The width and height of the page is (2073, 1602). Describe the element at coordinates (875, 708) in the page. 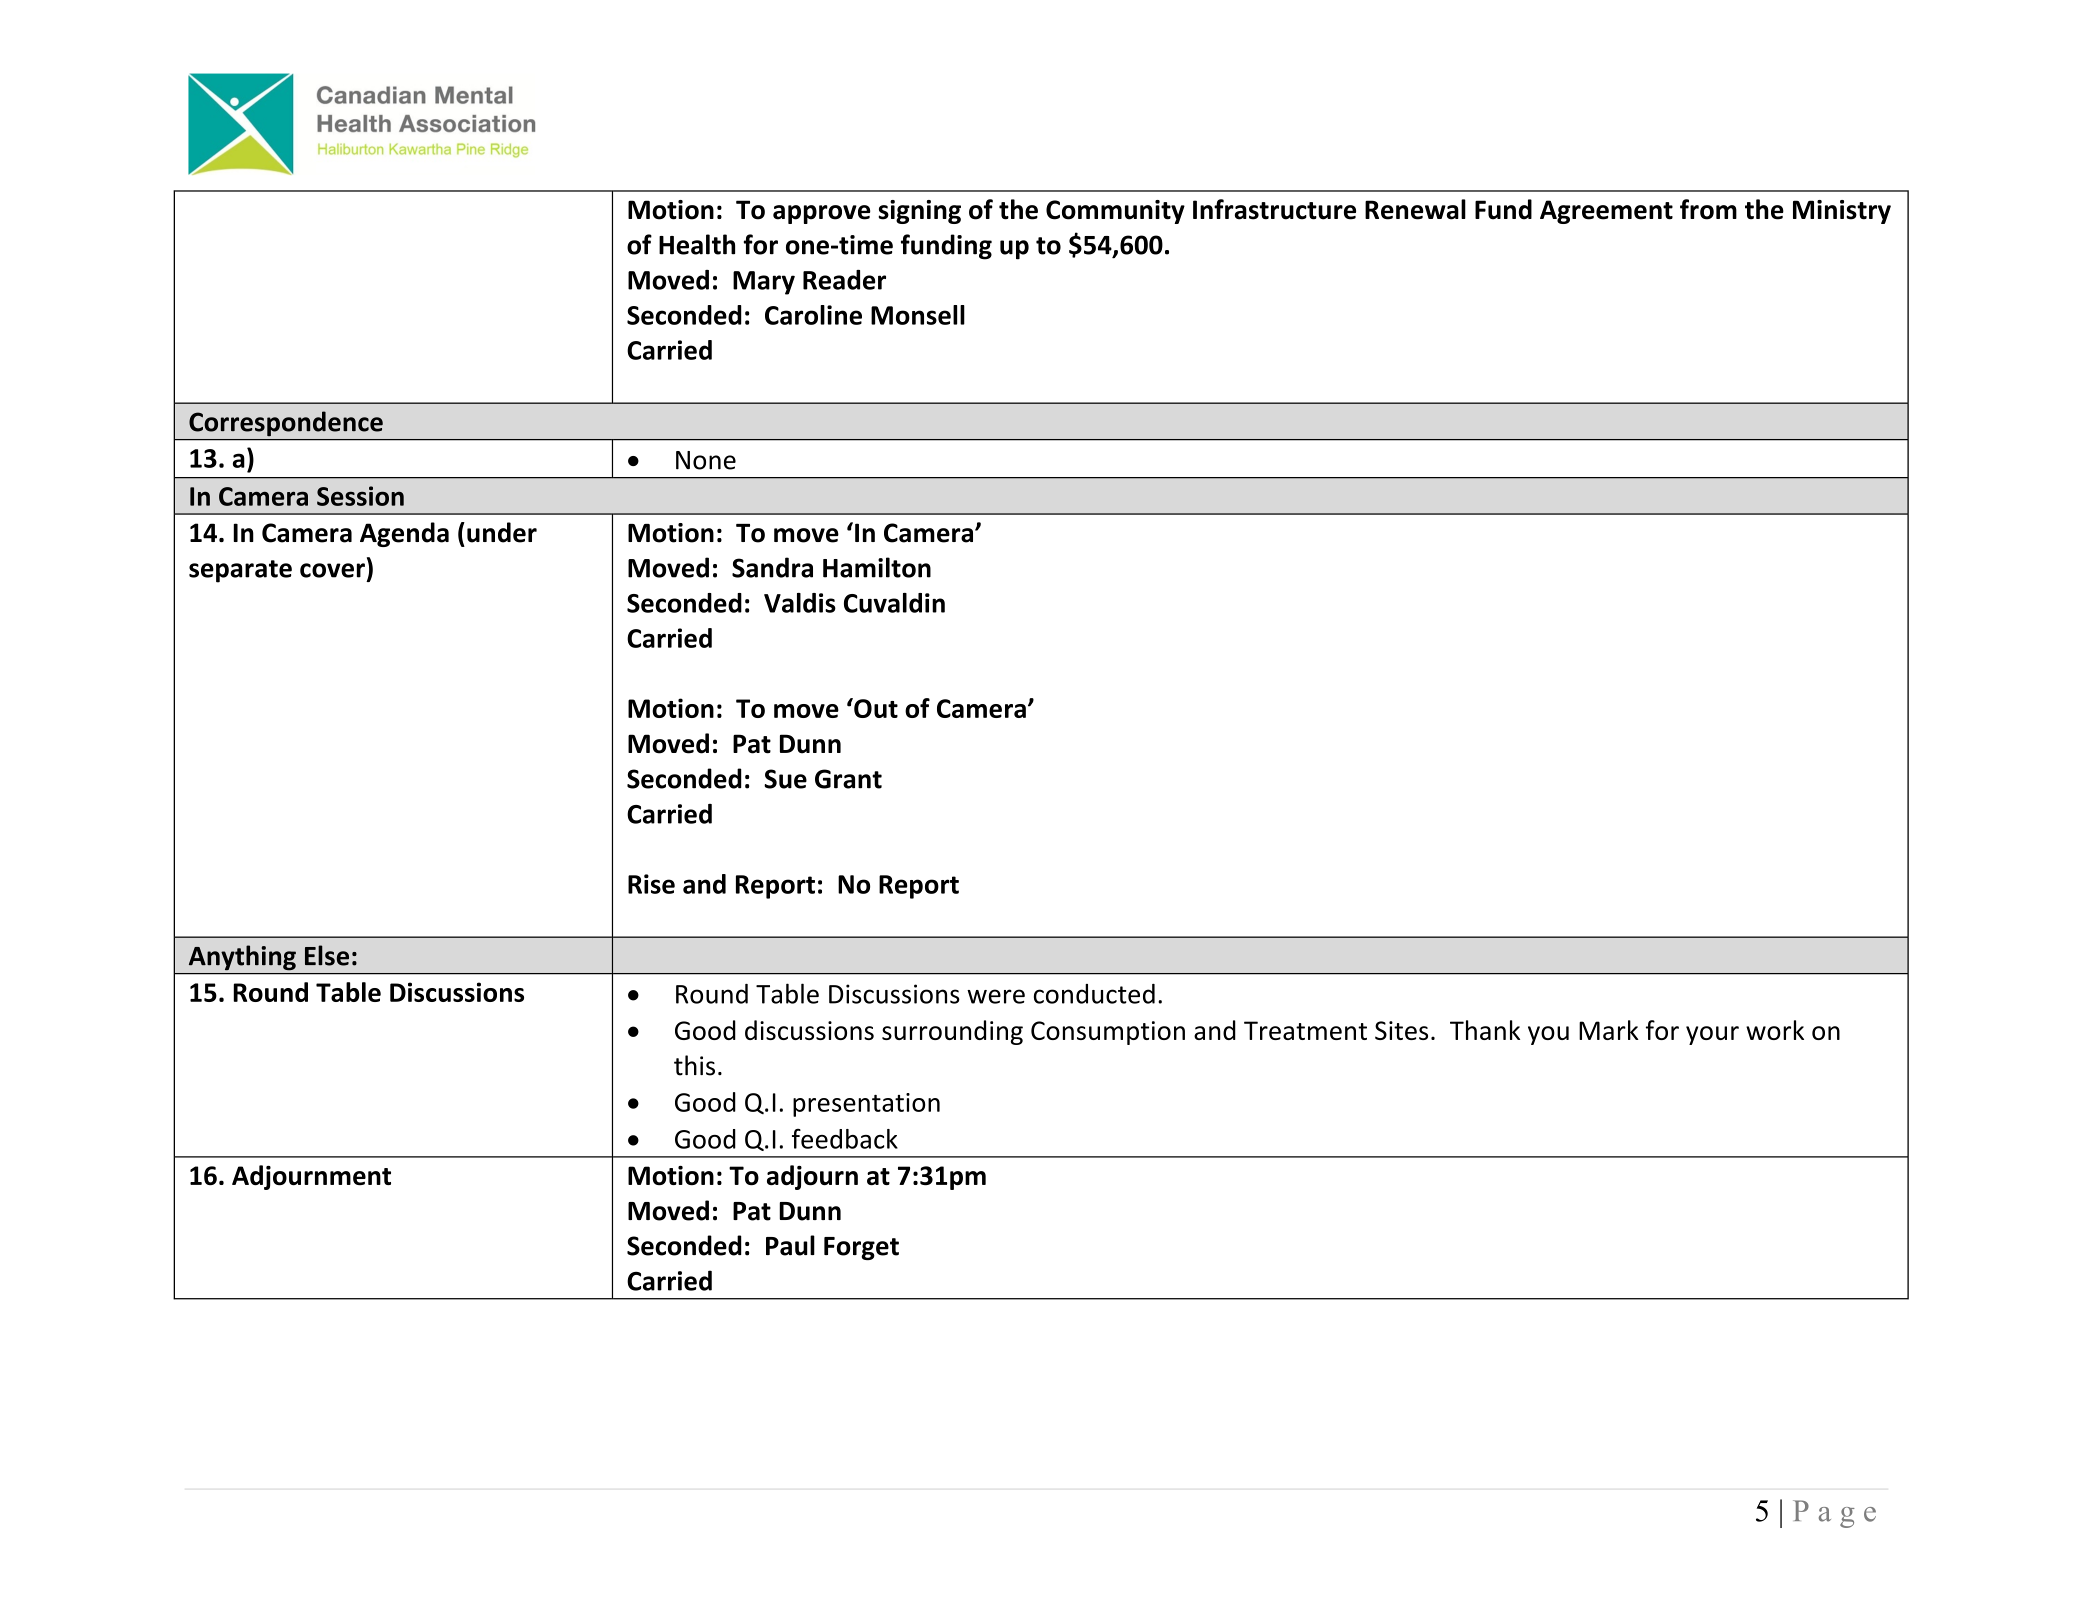

I see `Out` at that location.
